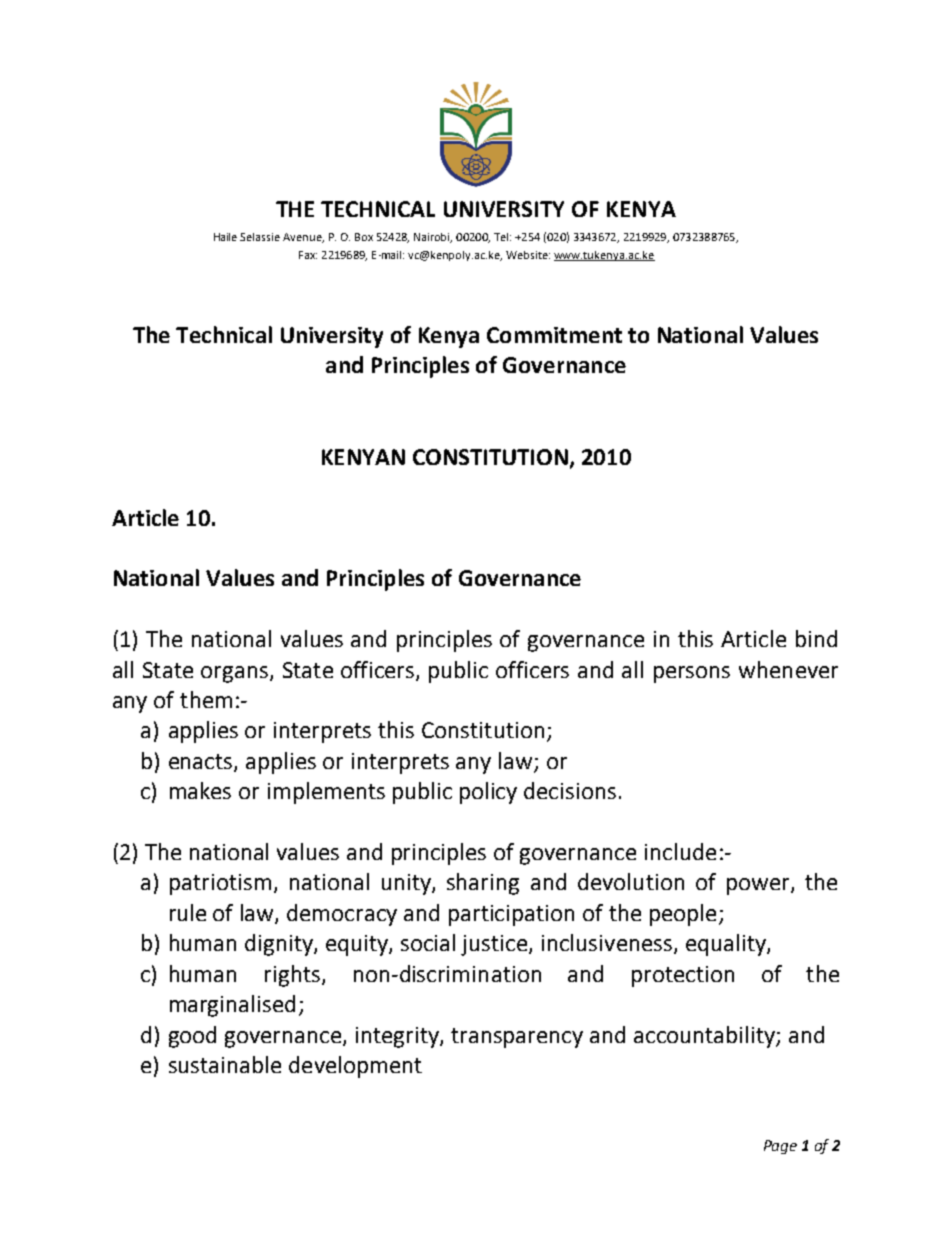 Image resolution: width=952 pixels, height=1233 pixels. I want to click on power, so click(759, 886).
